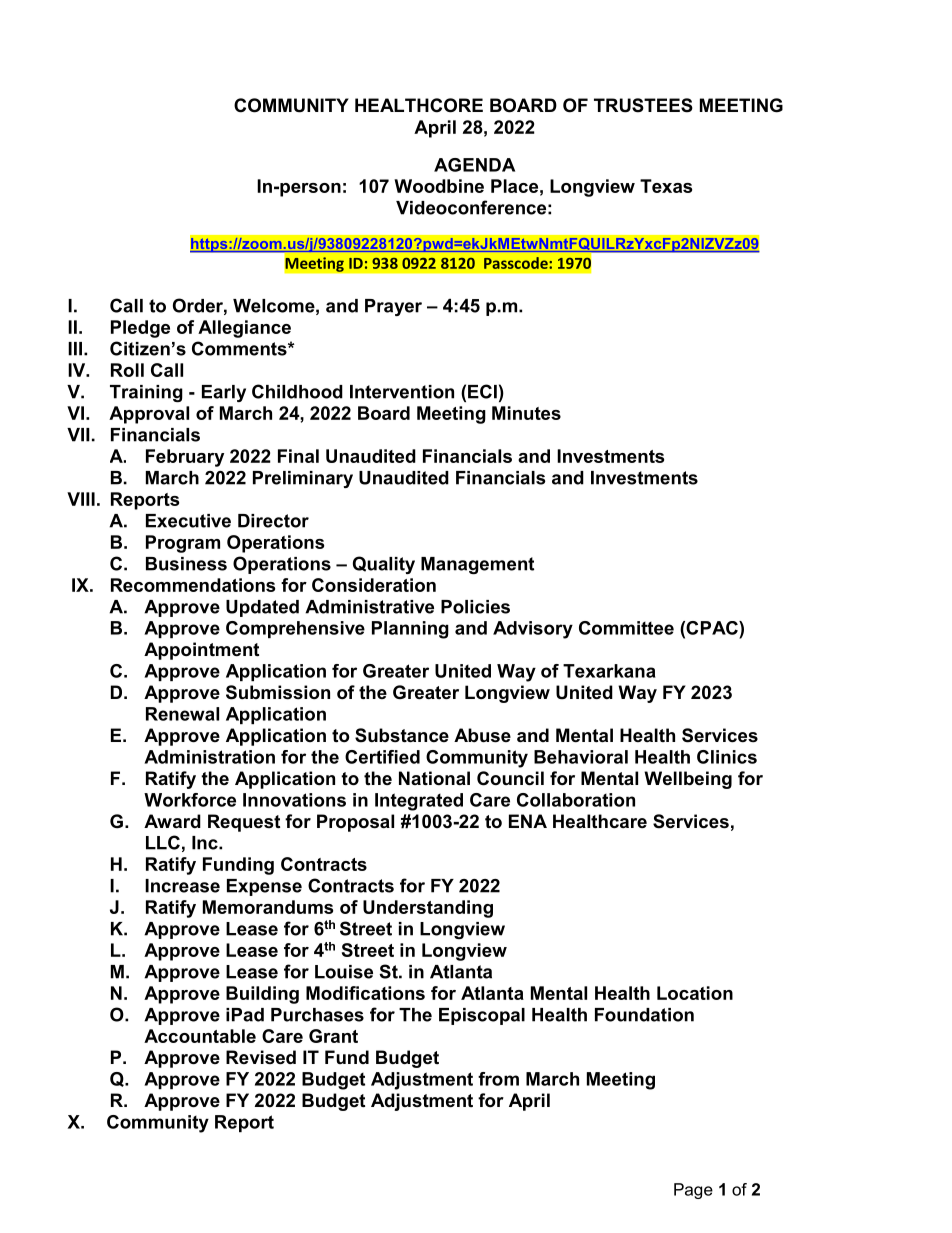  What do you see at coordinates (200, 1036) in the document?
I see `Accountable` at bounding box center [200, 1036].
